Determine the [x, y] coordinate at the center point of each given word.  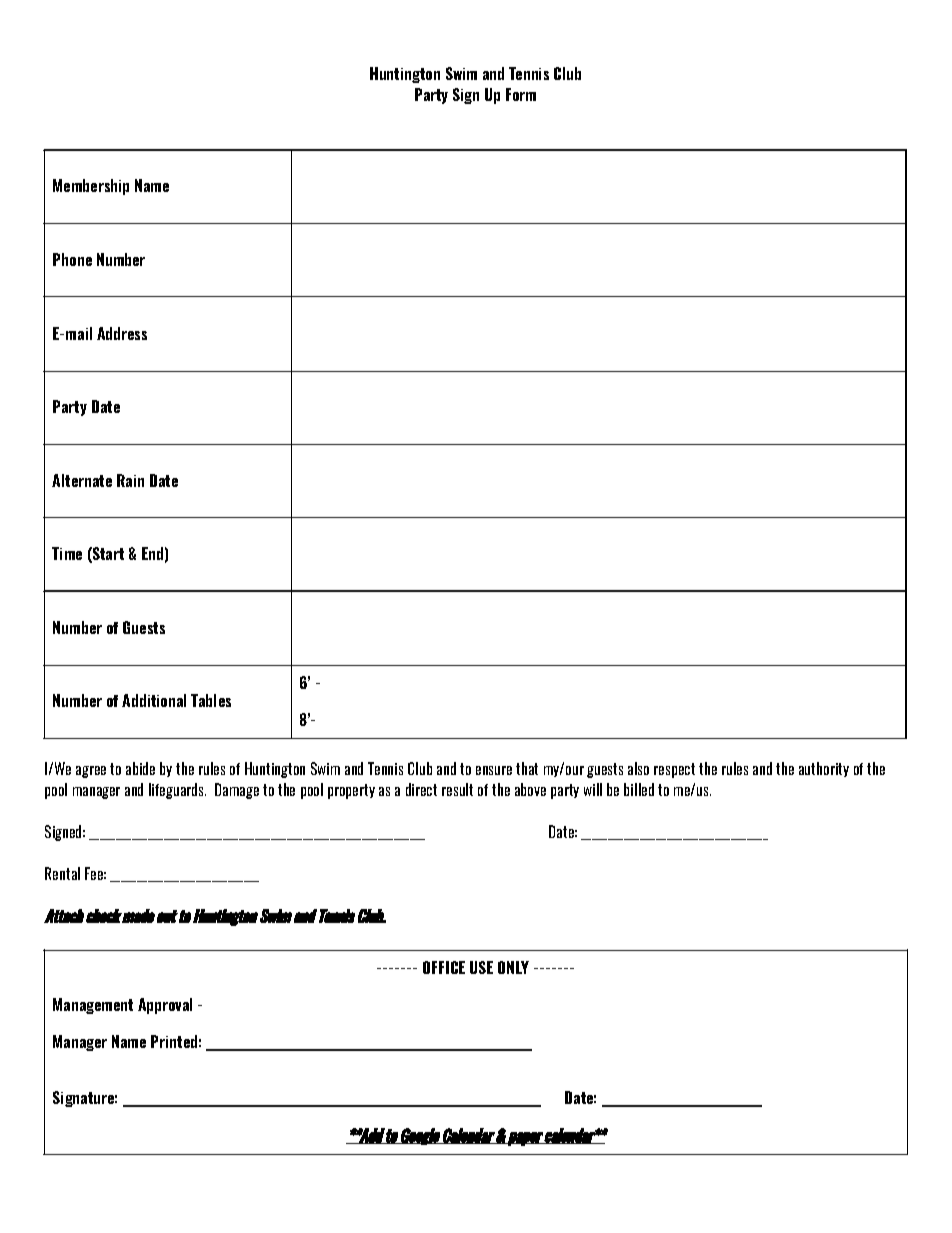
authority [824, 769]
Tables [211, 700]
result [457, 789]
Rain [130, 480]
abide [140, 768]
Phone [72, 259]
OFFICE [444, 967]
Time [67, 553]
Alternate [82, 480]
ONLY [513, 967]
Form [521, 94]
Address [122, 333]
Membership [91, 187]
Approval [165, 1006]
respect [674, 770]
